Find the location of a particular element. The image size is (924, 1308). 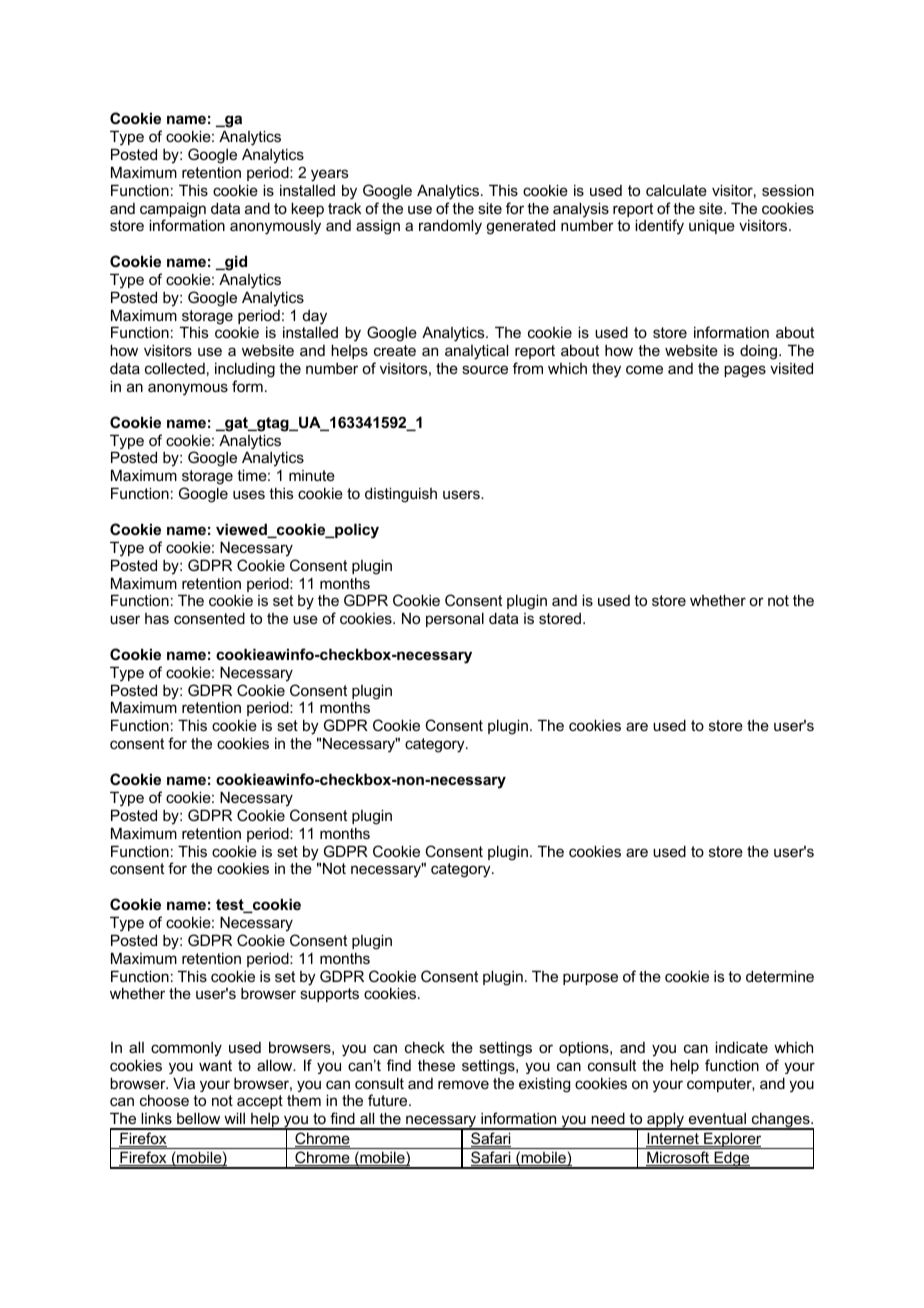

has is located at coordinates (157, 618).
